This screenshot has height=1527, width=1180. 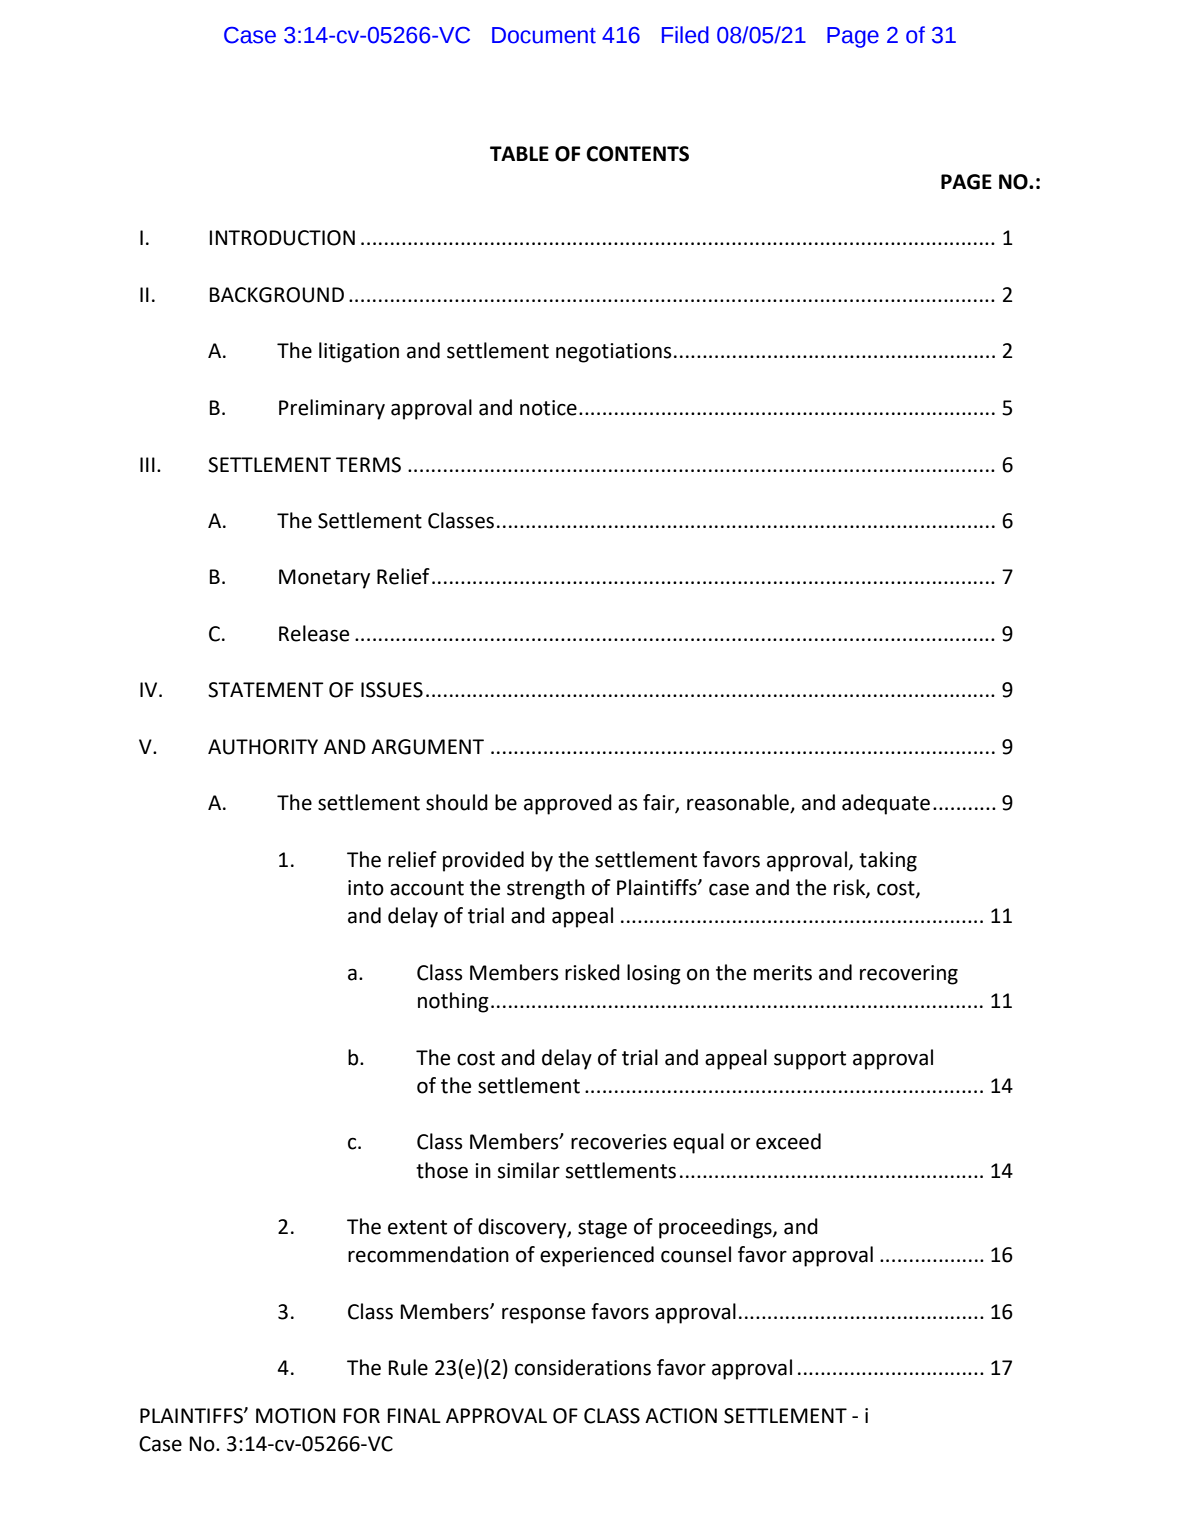 I want to click on ACTION, so click(x=681, y=1416).
